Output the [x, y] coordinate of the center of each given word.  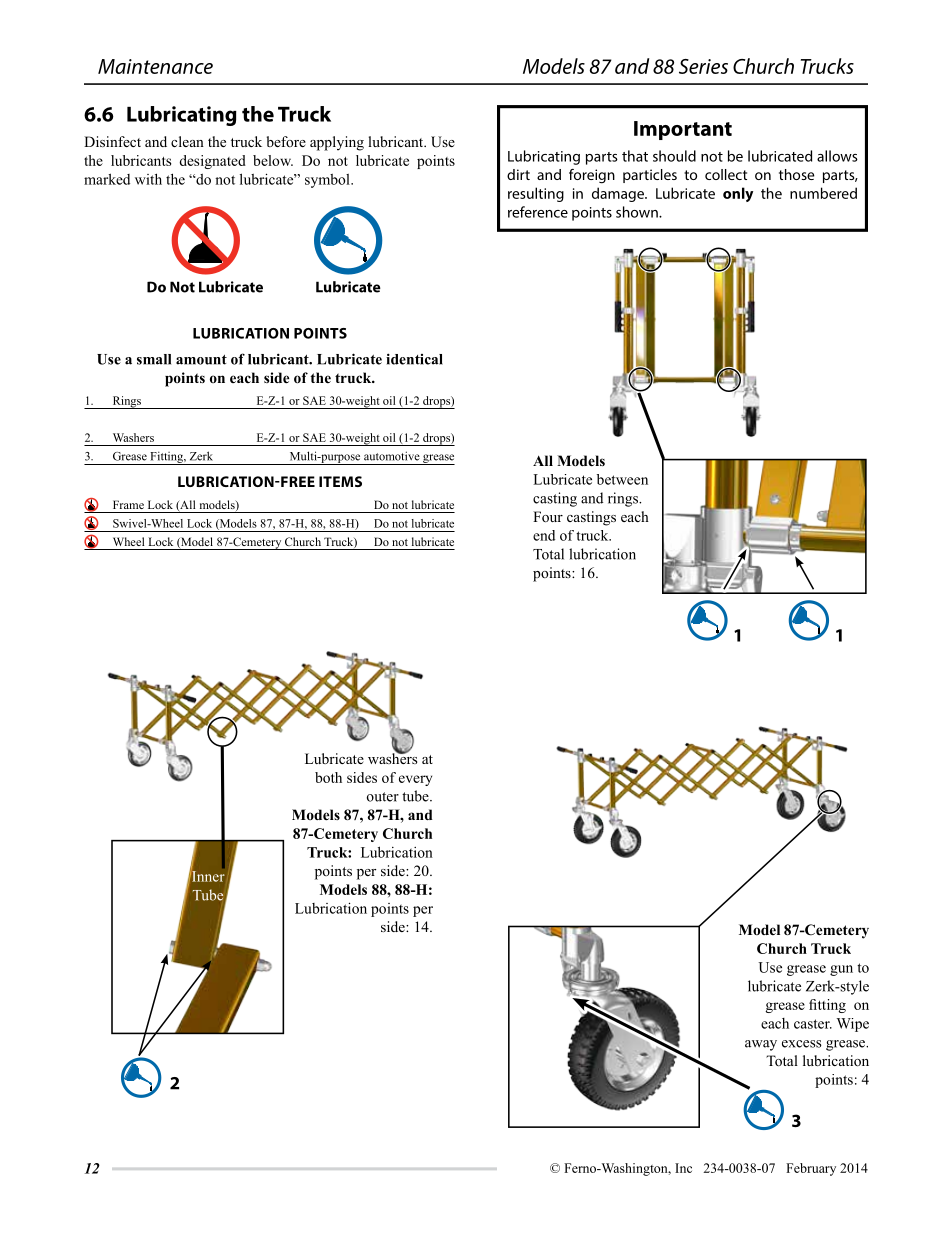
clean [187, 141]
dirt [518, 174]
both [328, 777]
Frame [128, 504]
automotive [392, 456]
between [622, 479]
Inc [683, 1168]
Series [703, 66]
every [415, 780]
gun [841, 970]
